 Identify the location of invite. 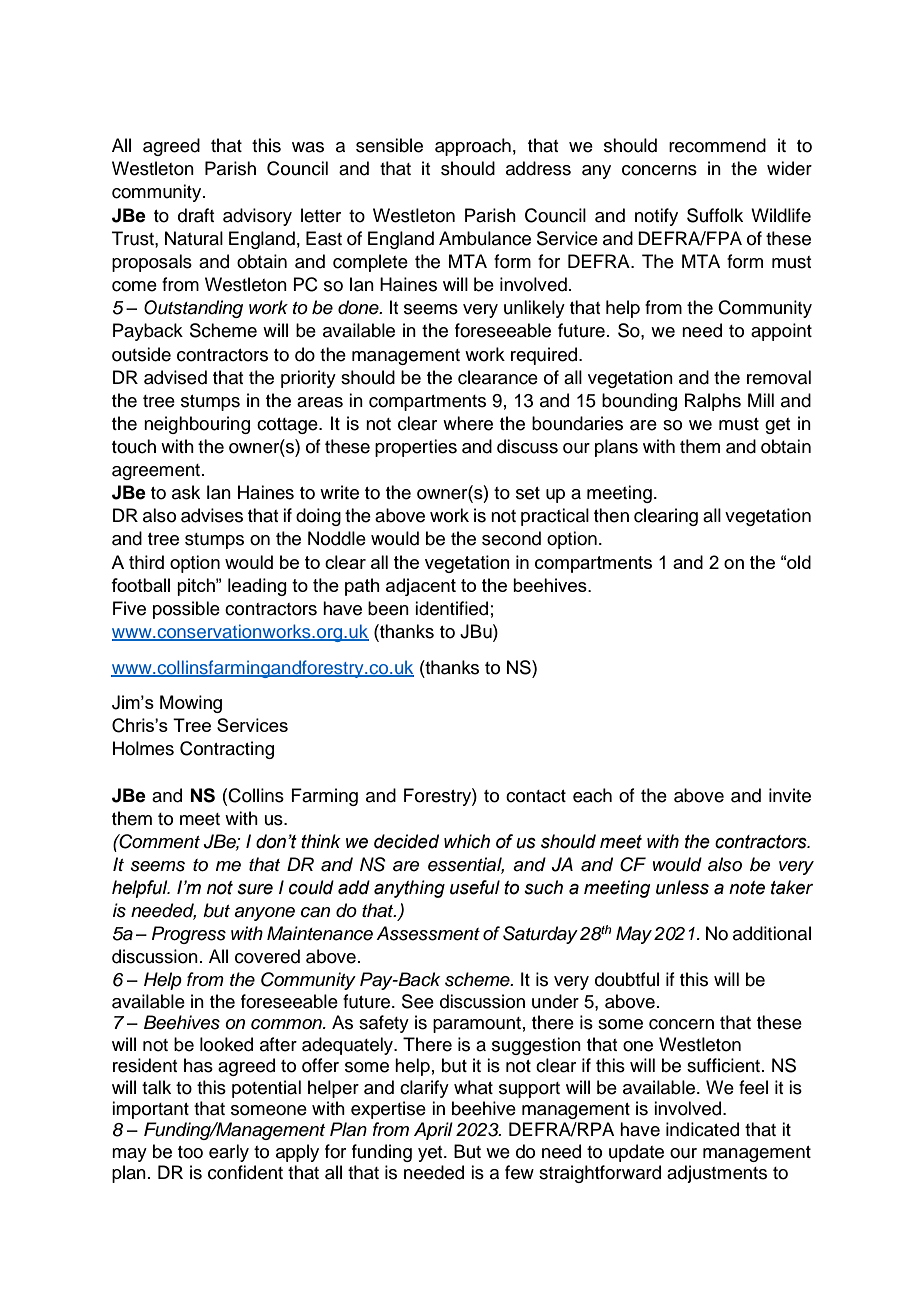
(790, 795).
